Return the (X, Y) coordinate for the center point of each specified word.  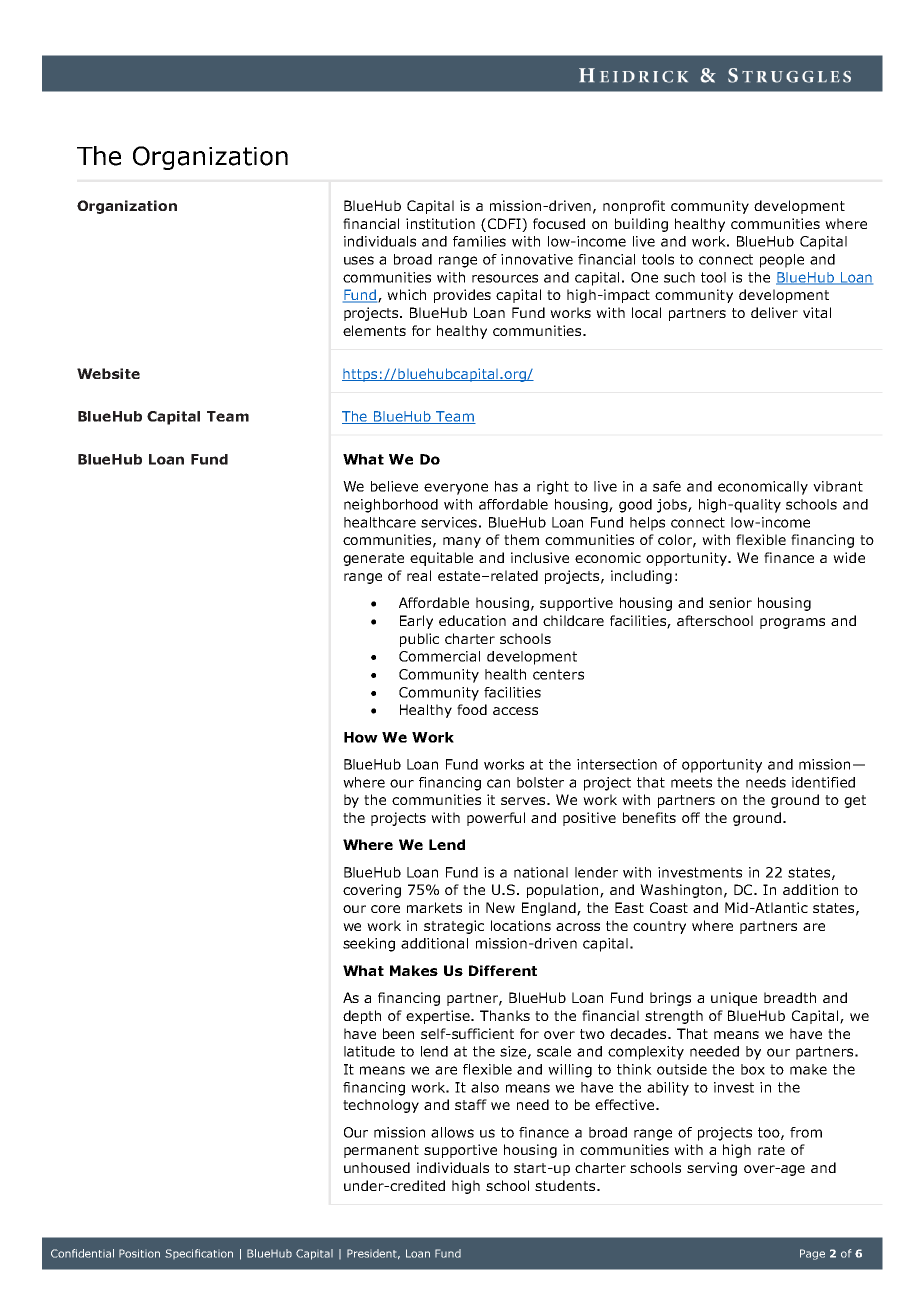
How (361, 737)
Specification (199, 1254)
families (479, 241)
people (782, 261)
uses (359, 260)
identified (823, 782)
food (472, 709)
